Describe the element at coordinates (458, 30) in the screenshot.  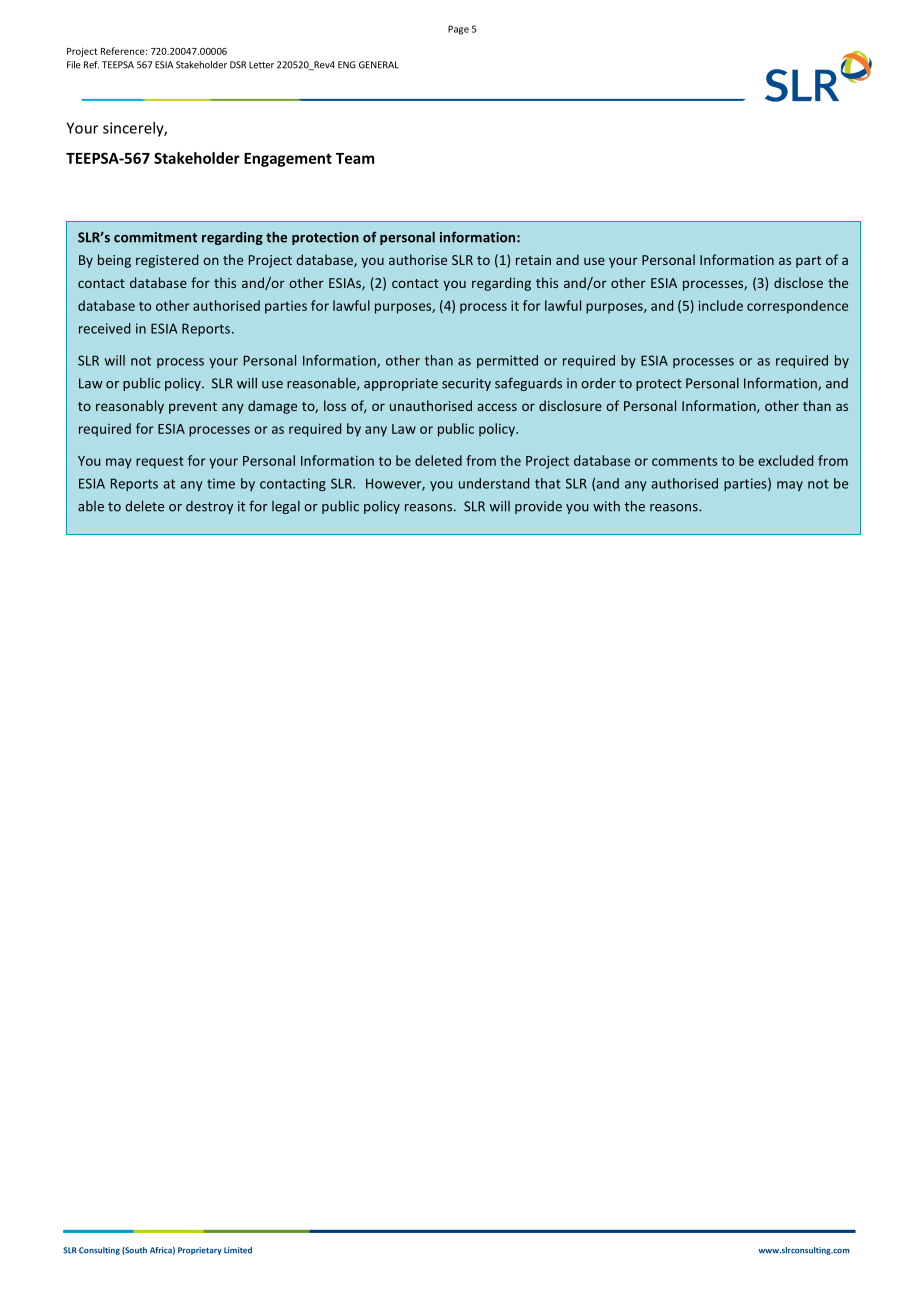
I see `Page` at that location.
